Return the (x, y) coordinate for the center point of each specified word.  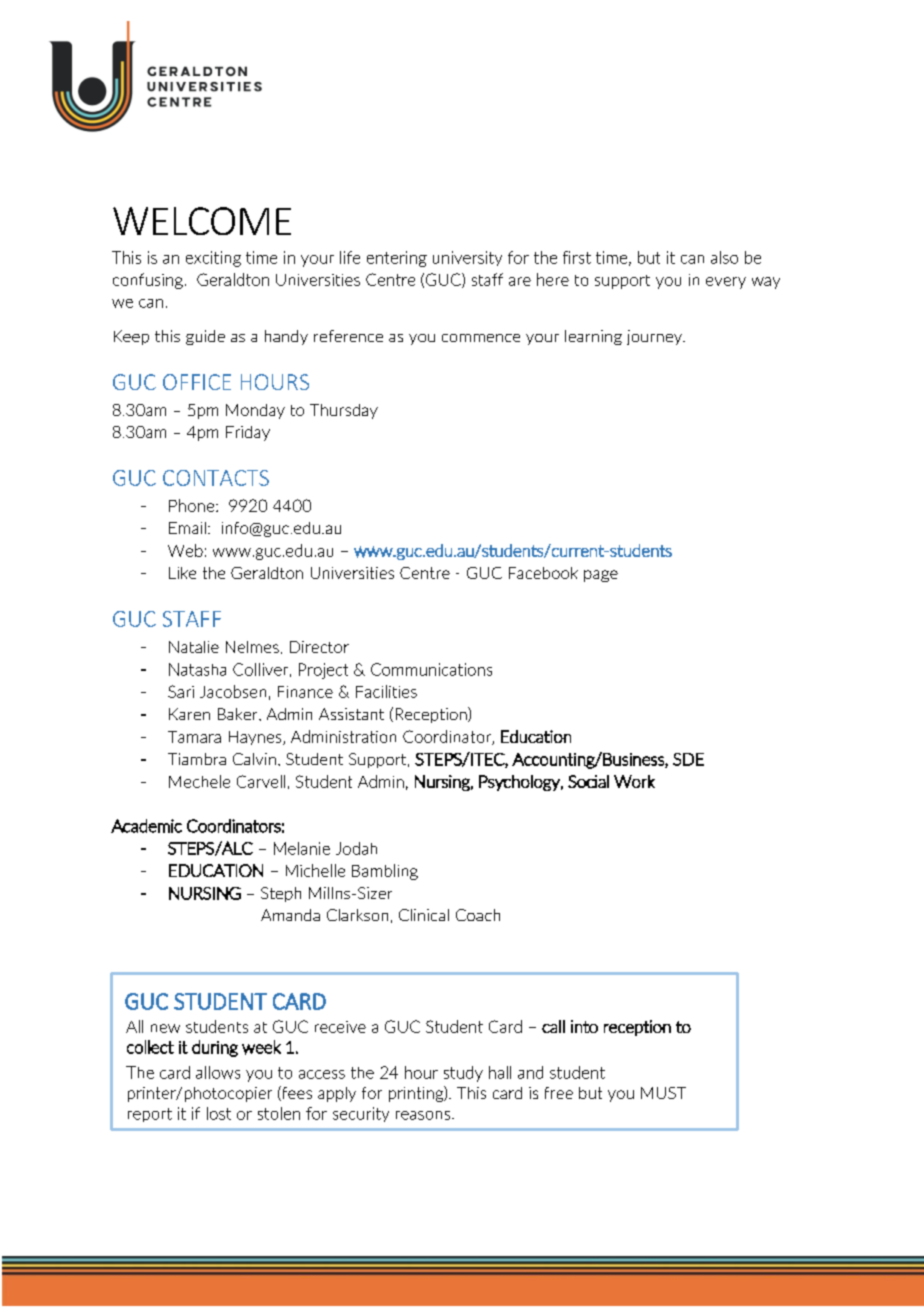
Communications (431, 669)
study (463, 1074)
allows (218, 1072)
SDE (688, 759)
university (467, 258)
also (724, 257)
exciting (213, 259)
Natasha (197, 669)
